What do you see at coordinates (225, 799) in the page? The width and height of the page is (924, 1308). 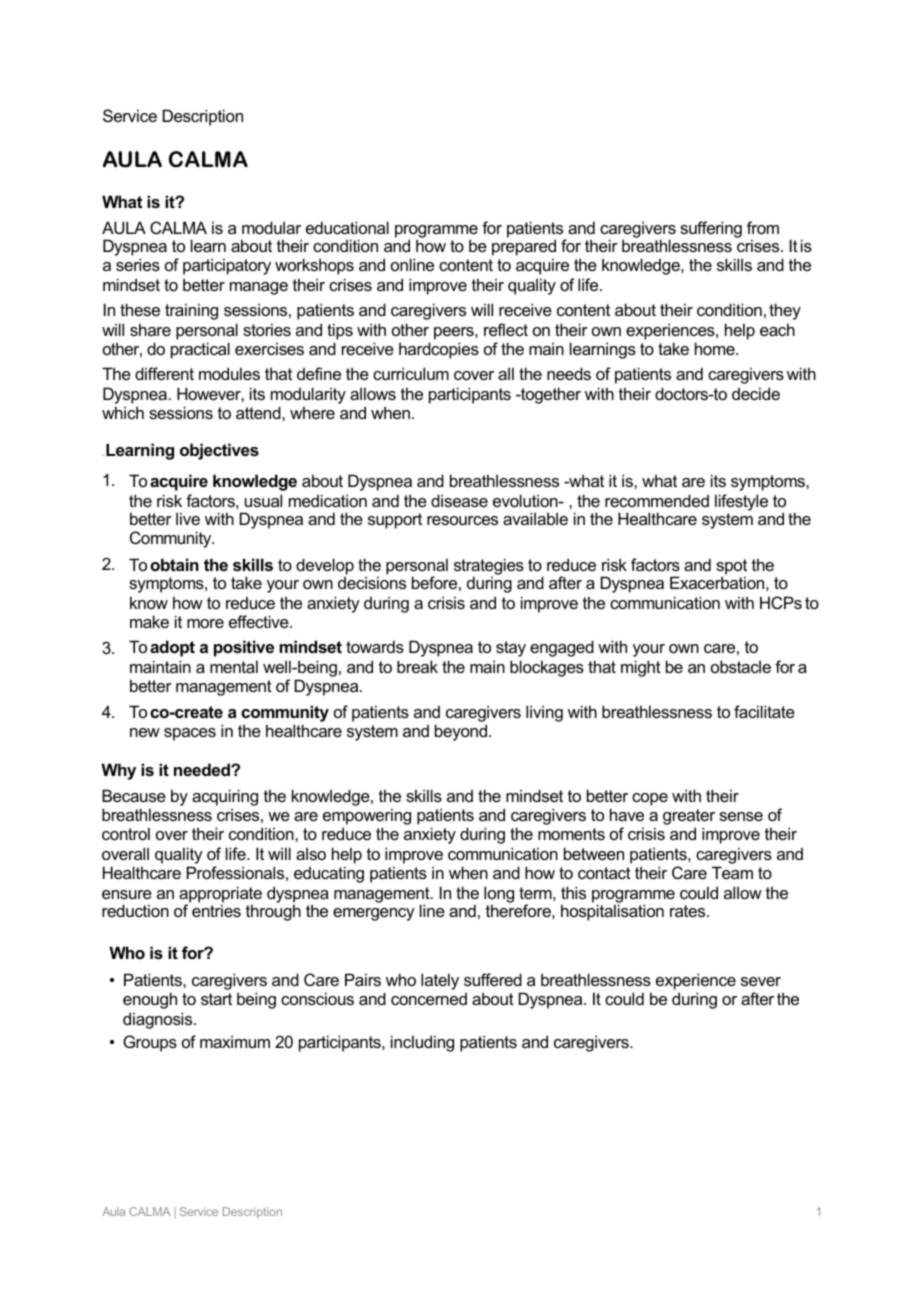 I see `acquiring` at bounding box center [225, 799].
